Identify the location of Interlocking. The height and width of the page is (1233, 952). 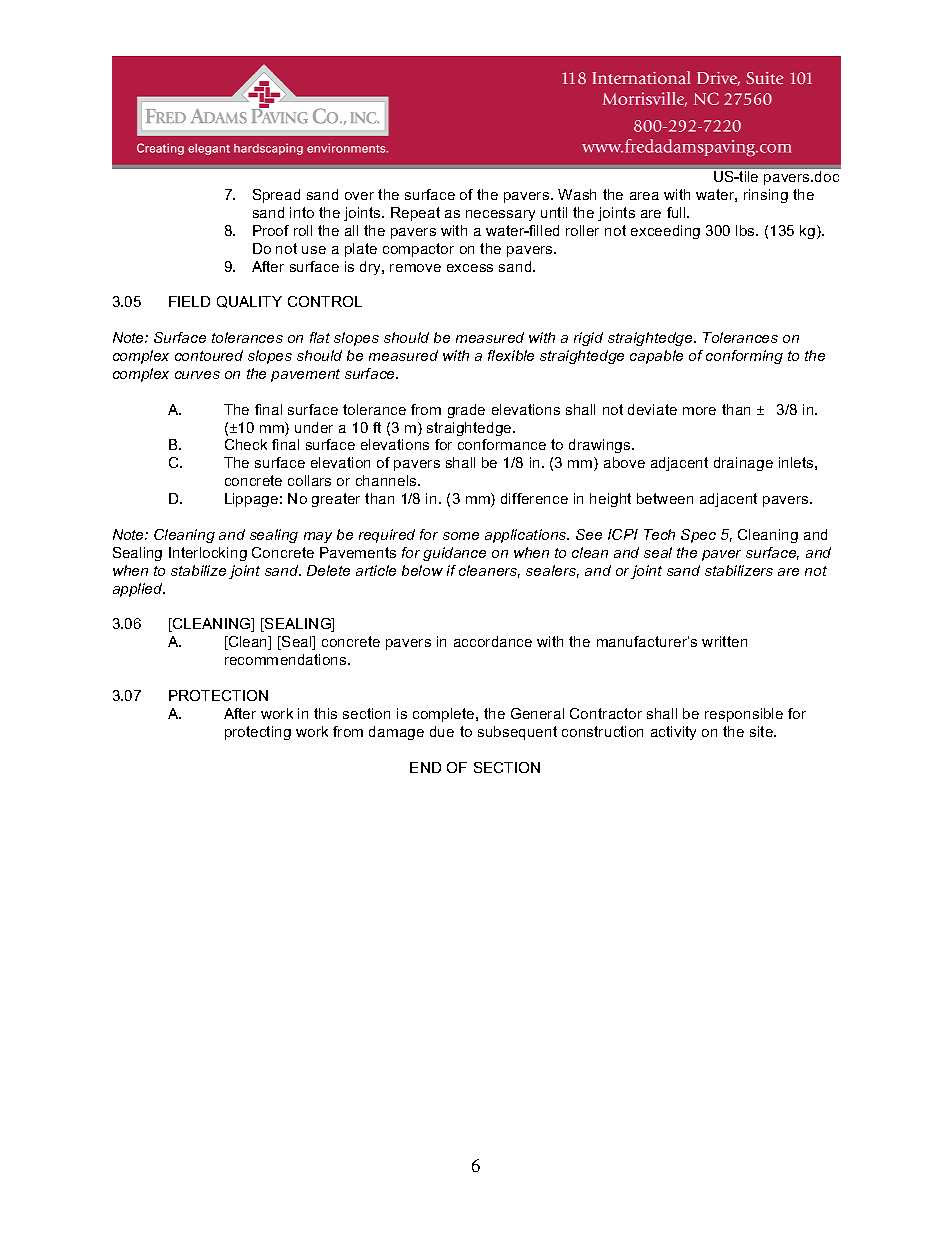
(208, 554).
